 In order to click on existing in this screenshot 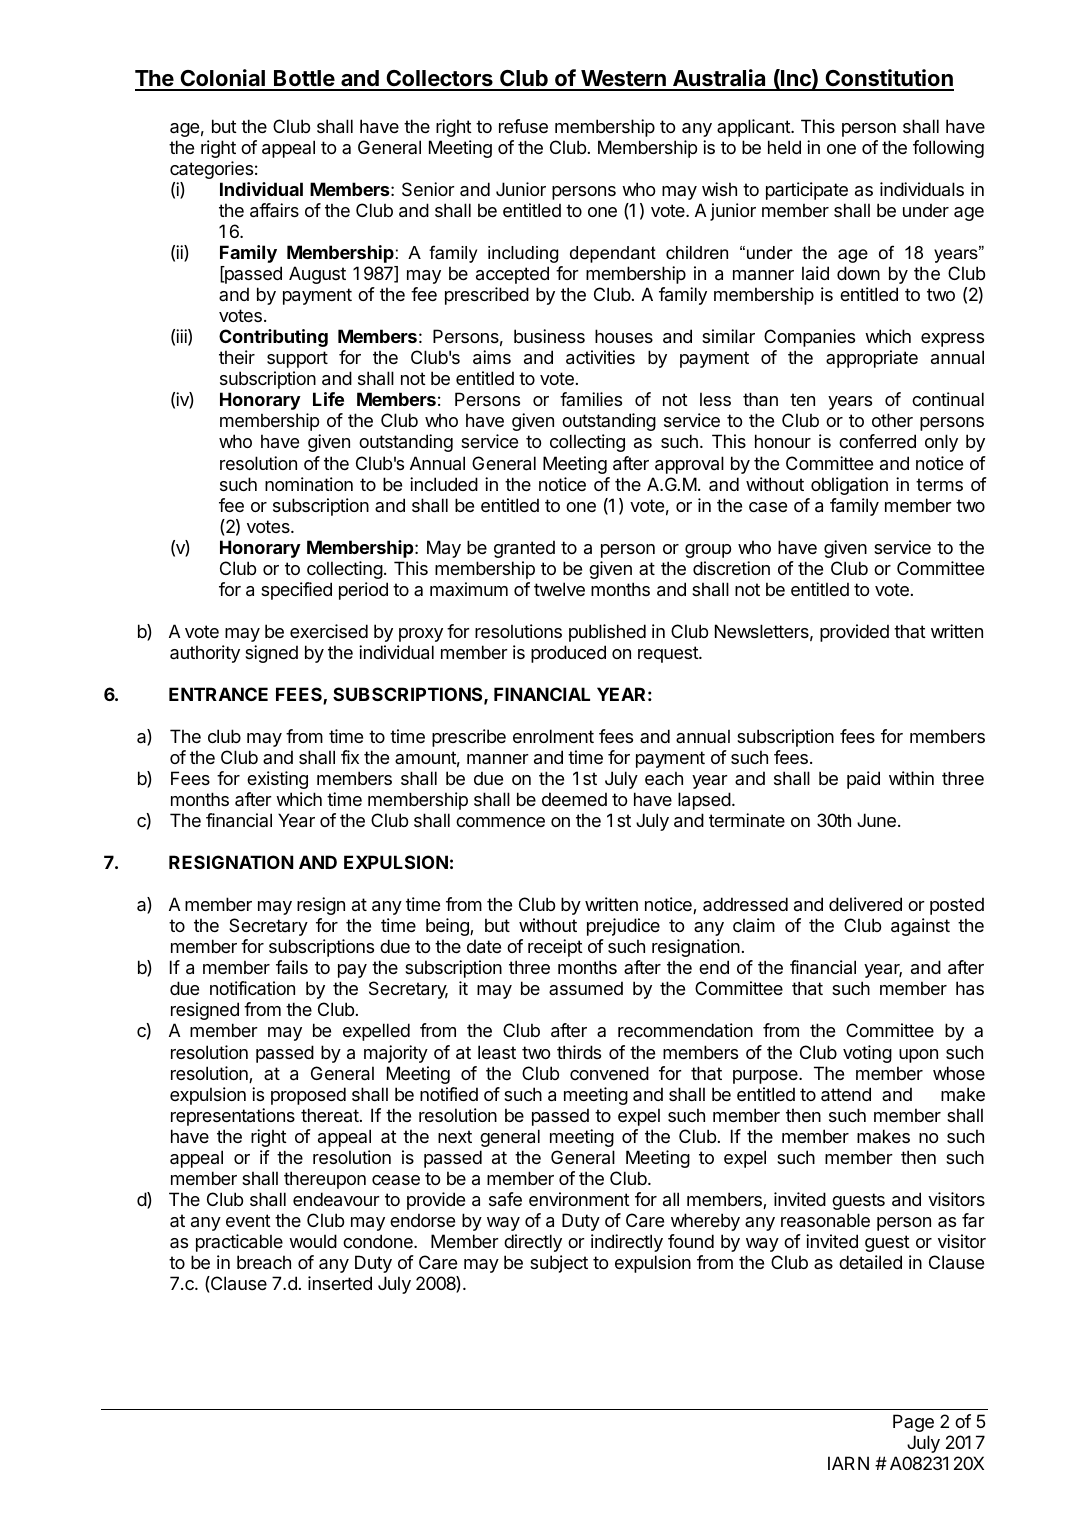, I will do `click(277, 780)`.
